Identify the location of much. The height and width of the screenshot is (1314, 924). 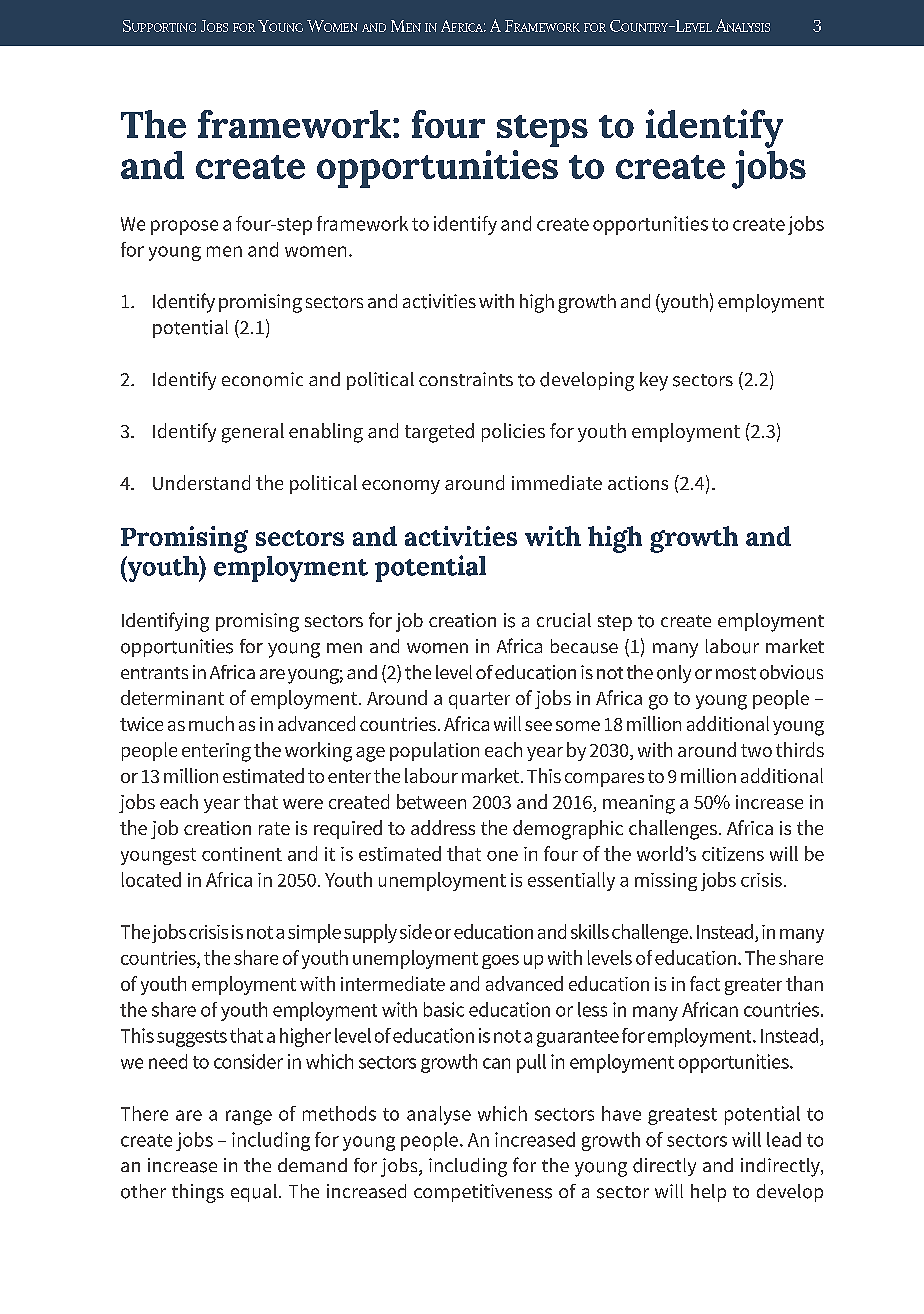
(211, 723).
